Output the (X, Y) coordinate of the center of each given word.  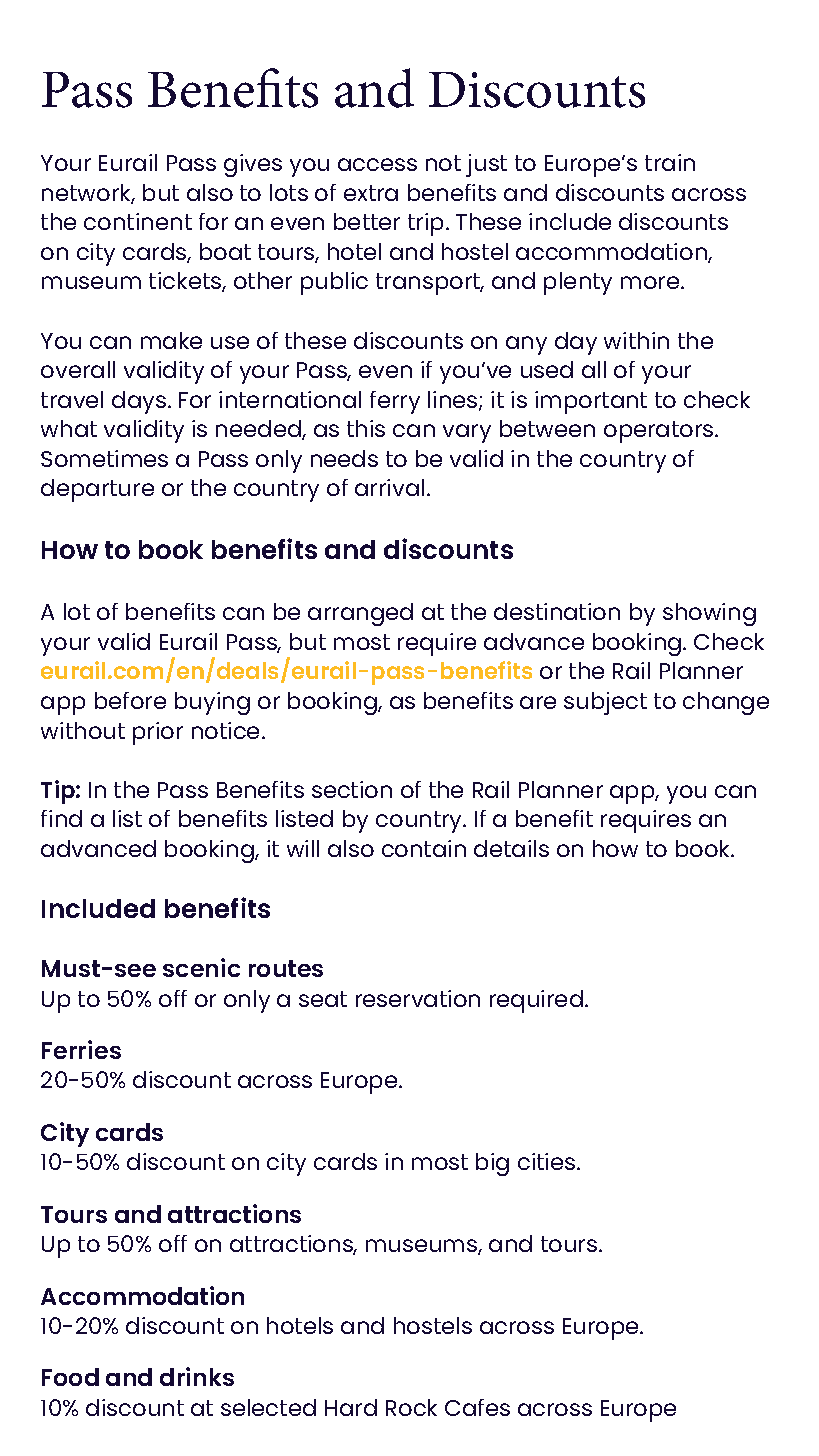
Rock (411, 1407)
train (670, 162)
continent (138, 221)
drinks (197, 1376)
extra (371, 193)
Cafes (477, 1407)
